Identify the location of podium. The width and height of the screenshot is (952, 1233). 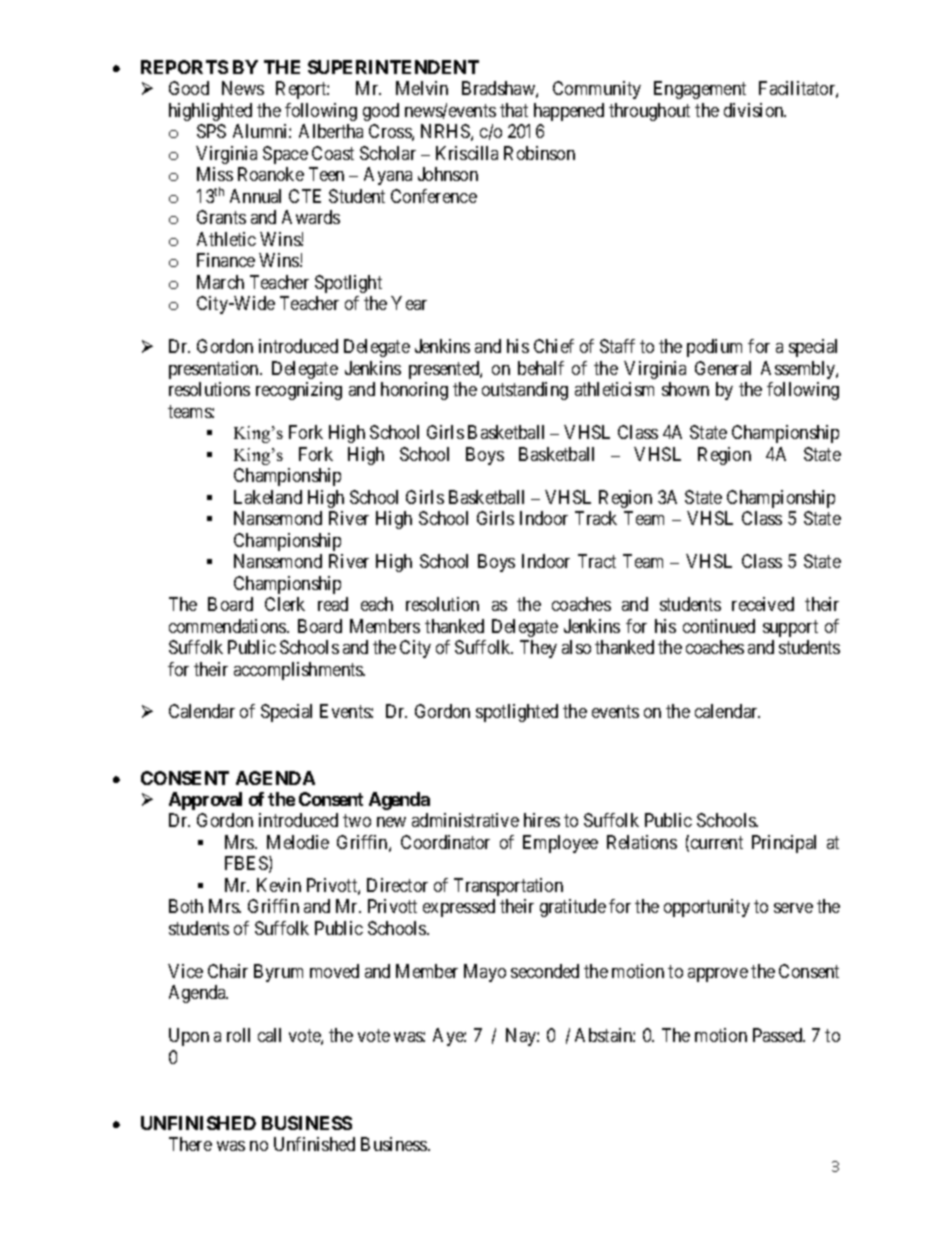
(714, 348).
